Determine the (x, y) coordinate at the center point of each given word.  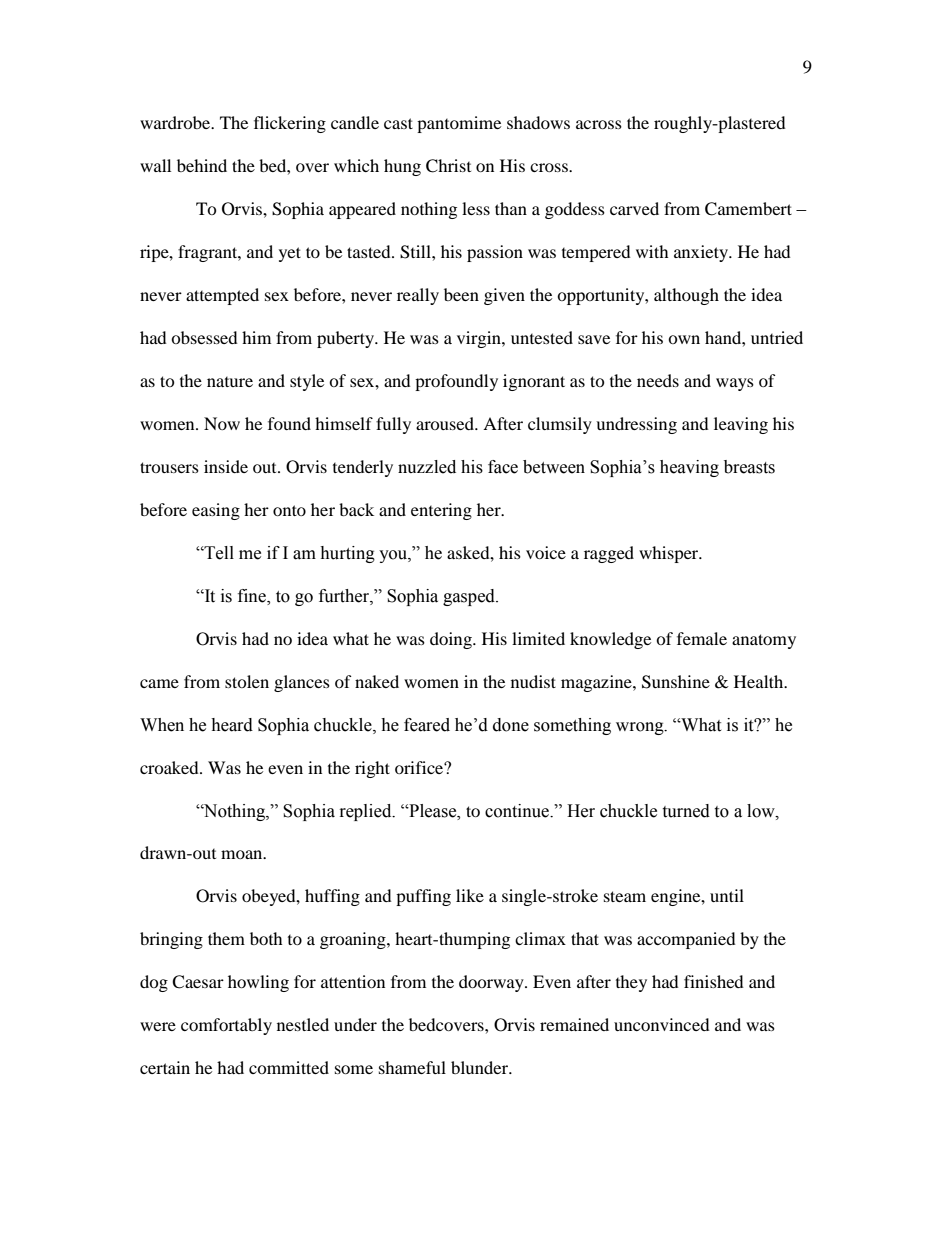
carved (634, 208)
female (702, 638)
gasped (470, 597)
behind (202, 165)
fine (253, 596)
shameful (412, 1067)
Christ (448, 166)
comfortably (226, 1026)
